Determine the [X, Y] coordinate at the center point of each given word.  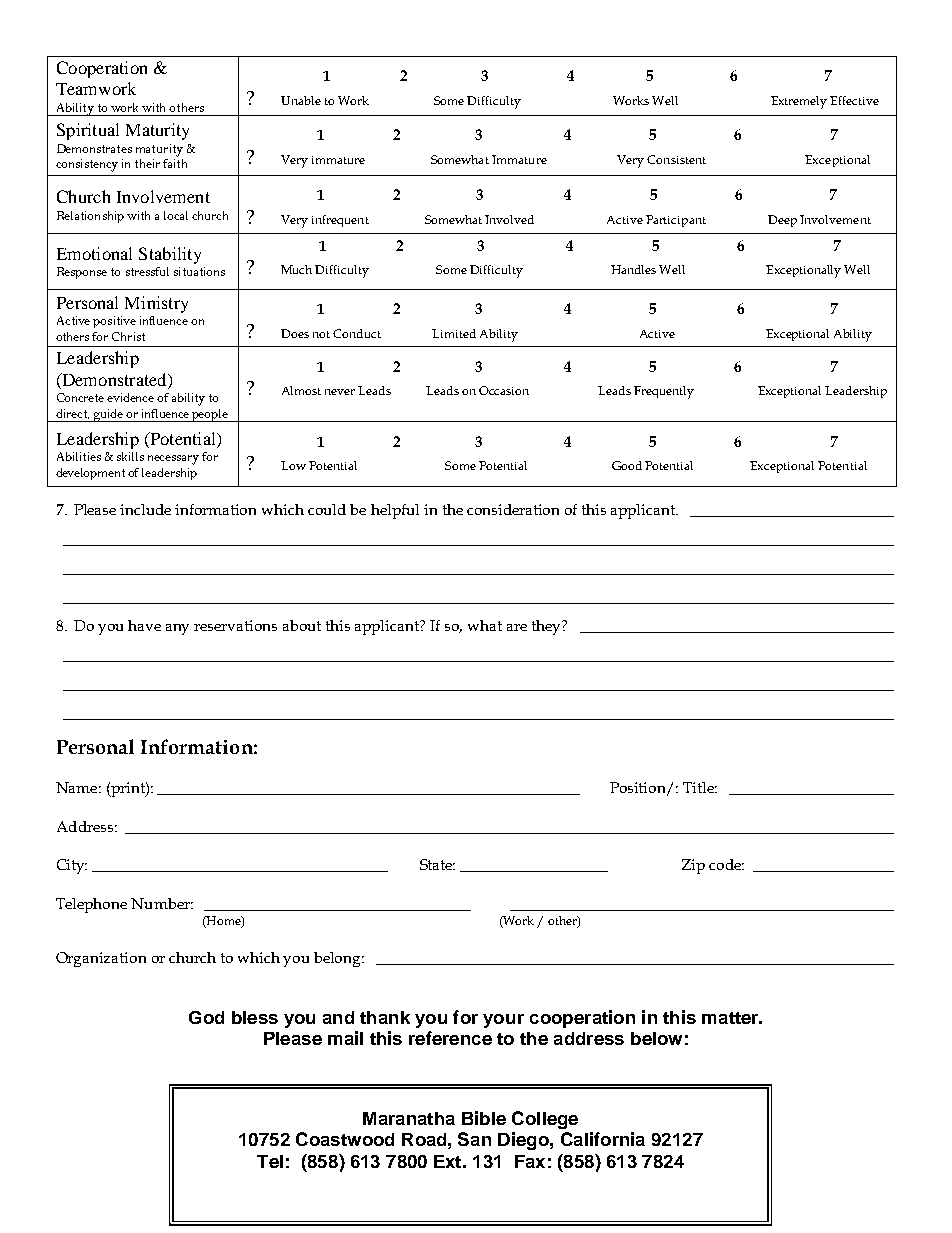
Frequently [664, 392]
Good [627, 465]
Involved [509, 219]
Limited [454, 333]
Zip [693, 866]
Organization [101, 959]
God [206, 1017]
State [437, 864]
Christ [128, 336]
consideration [513, 509]
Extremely [799, 102]
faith [175, 163]
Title [700, 787]
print [128, 789]
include [145, 509]
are [517, 627]
